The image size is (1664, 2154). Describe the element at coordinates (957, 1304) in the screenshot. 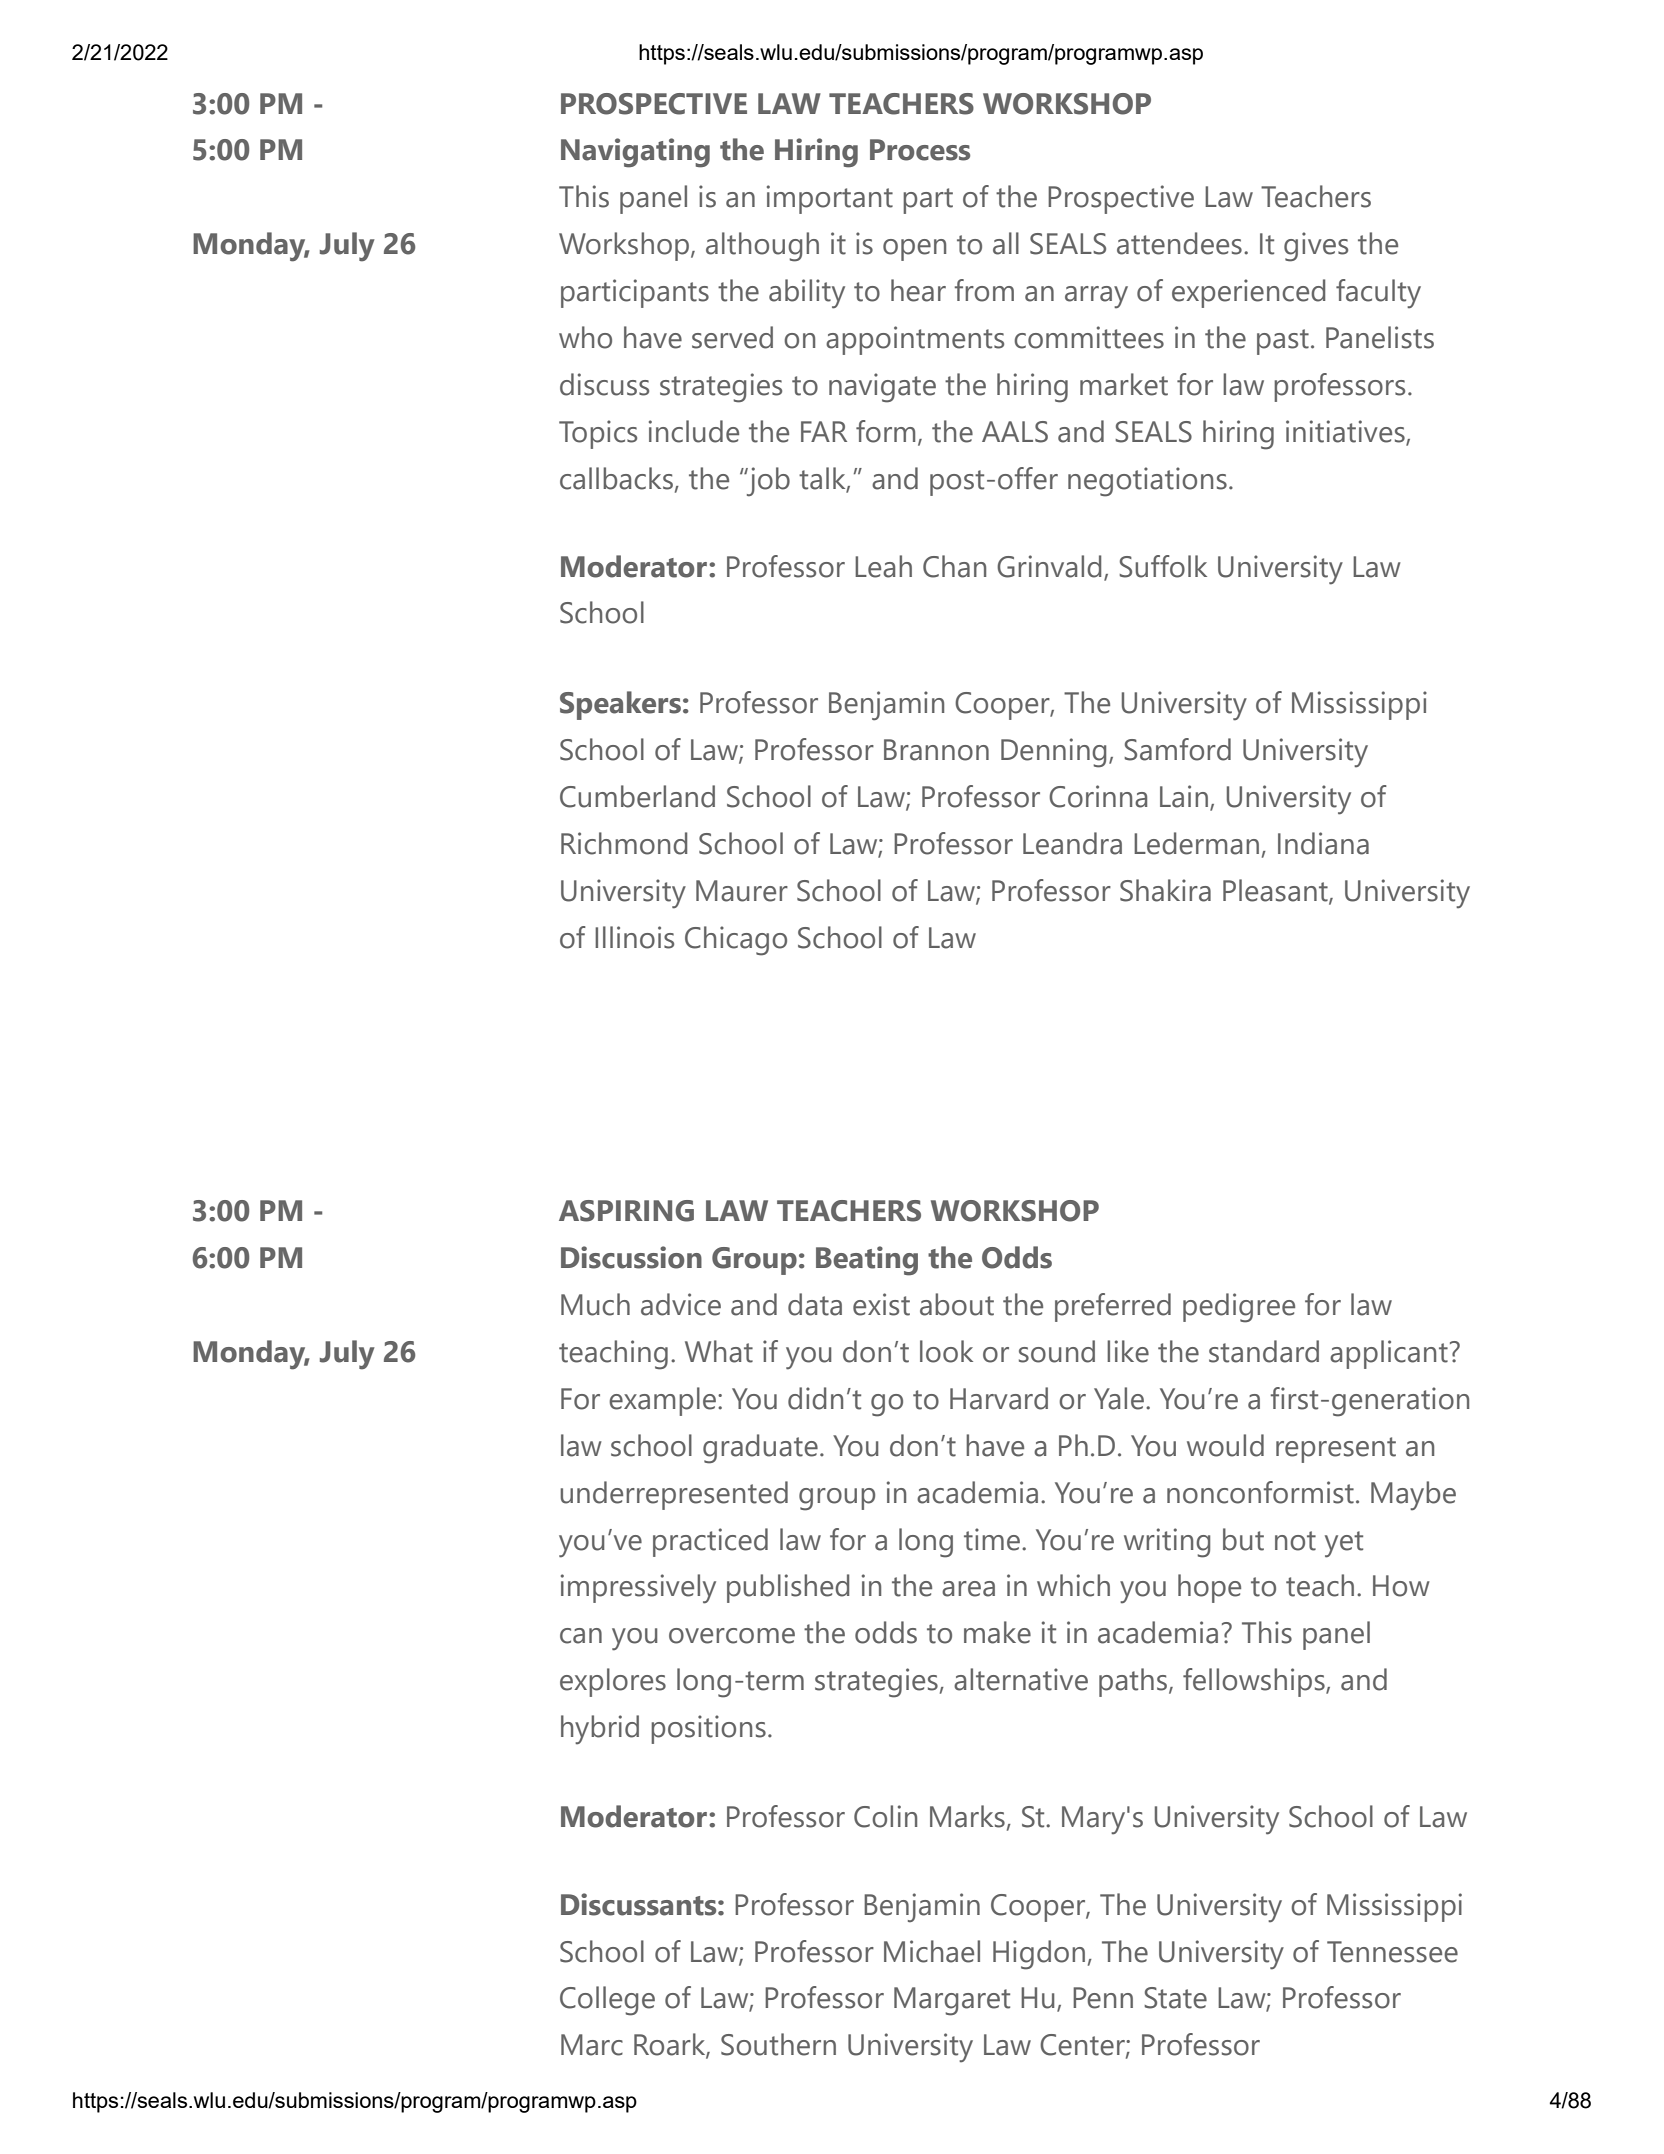

I see `about` at that location.
